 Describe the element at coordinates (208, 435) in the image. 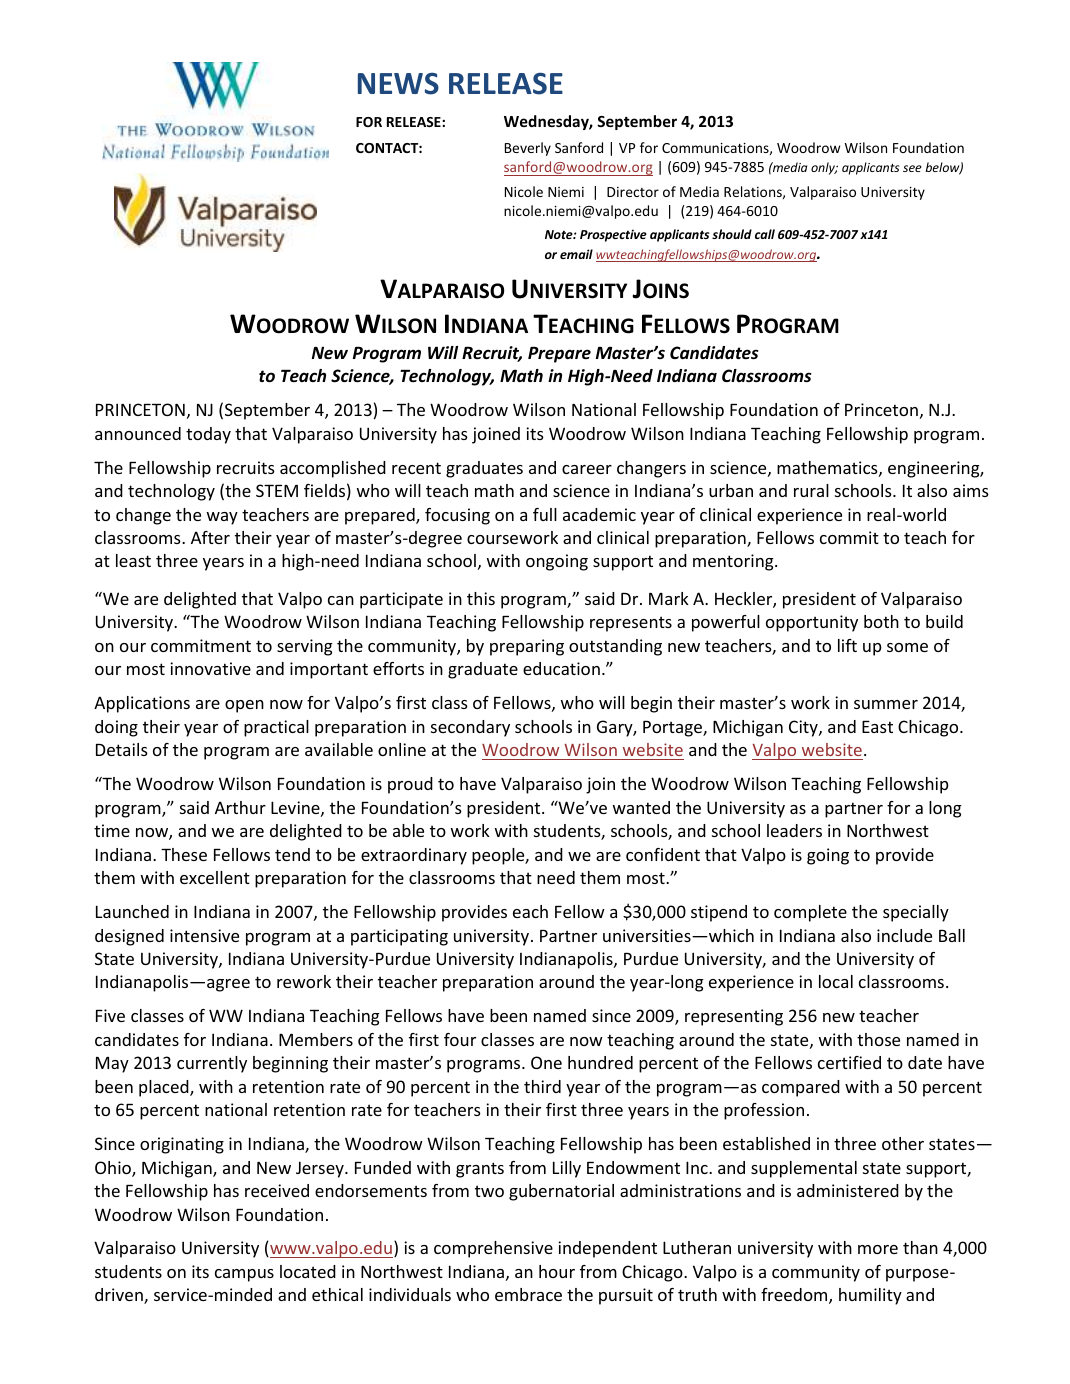

I see `today` at that location.
